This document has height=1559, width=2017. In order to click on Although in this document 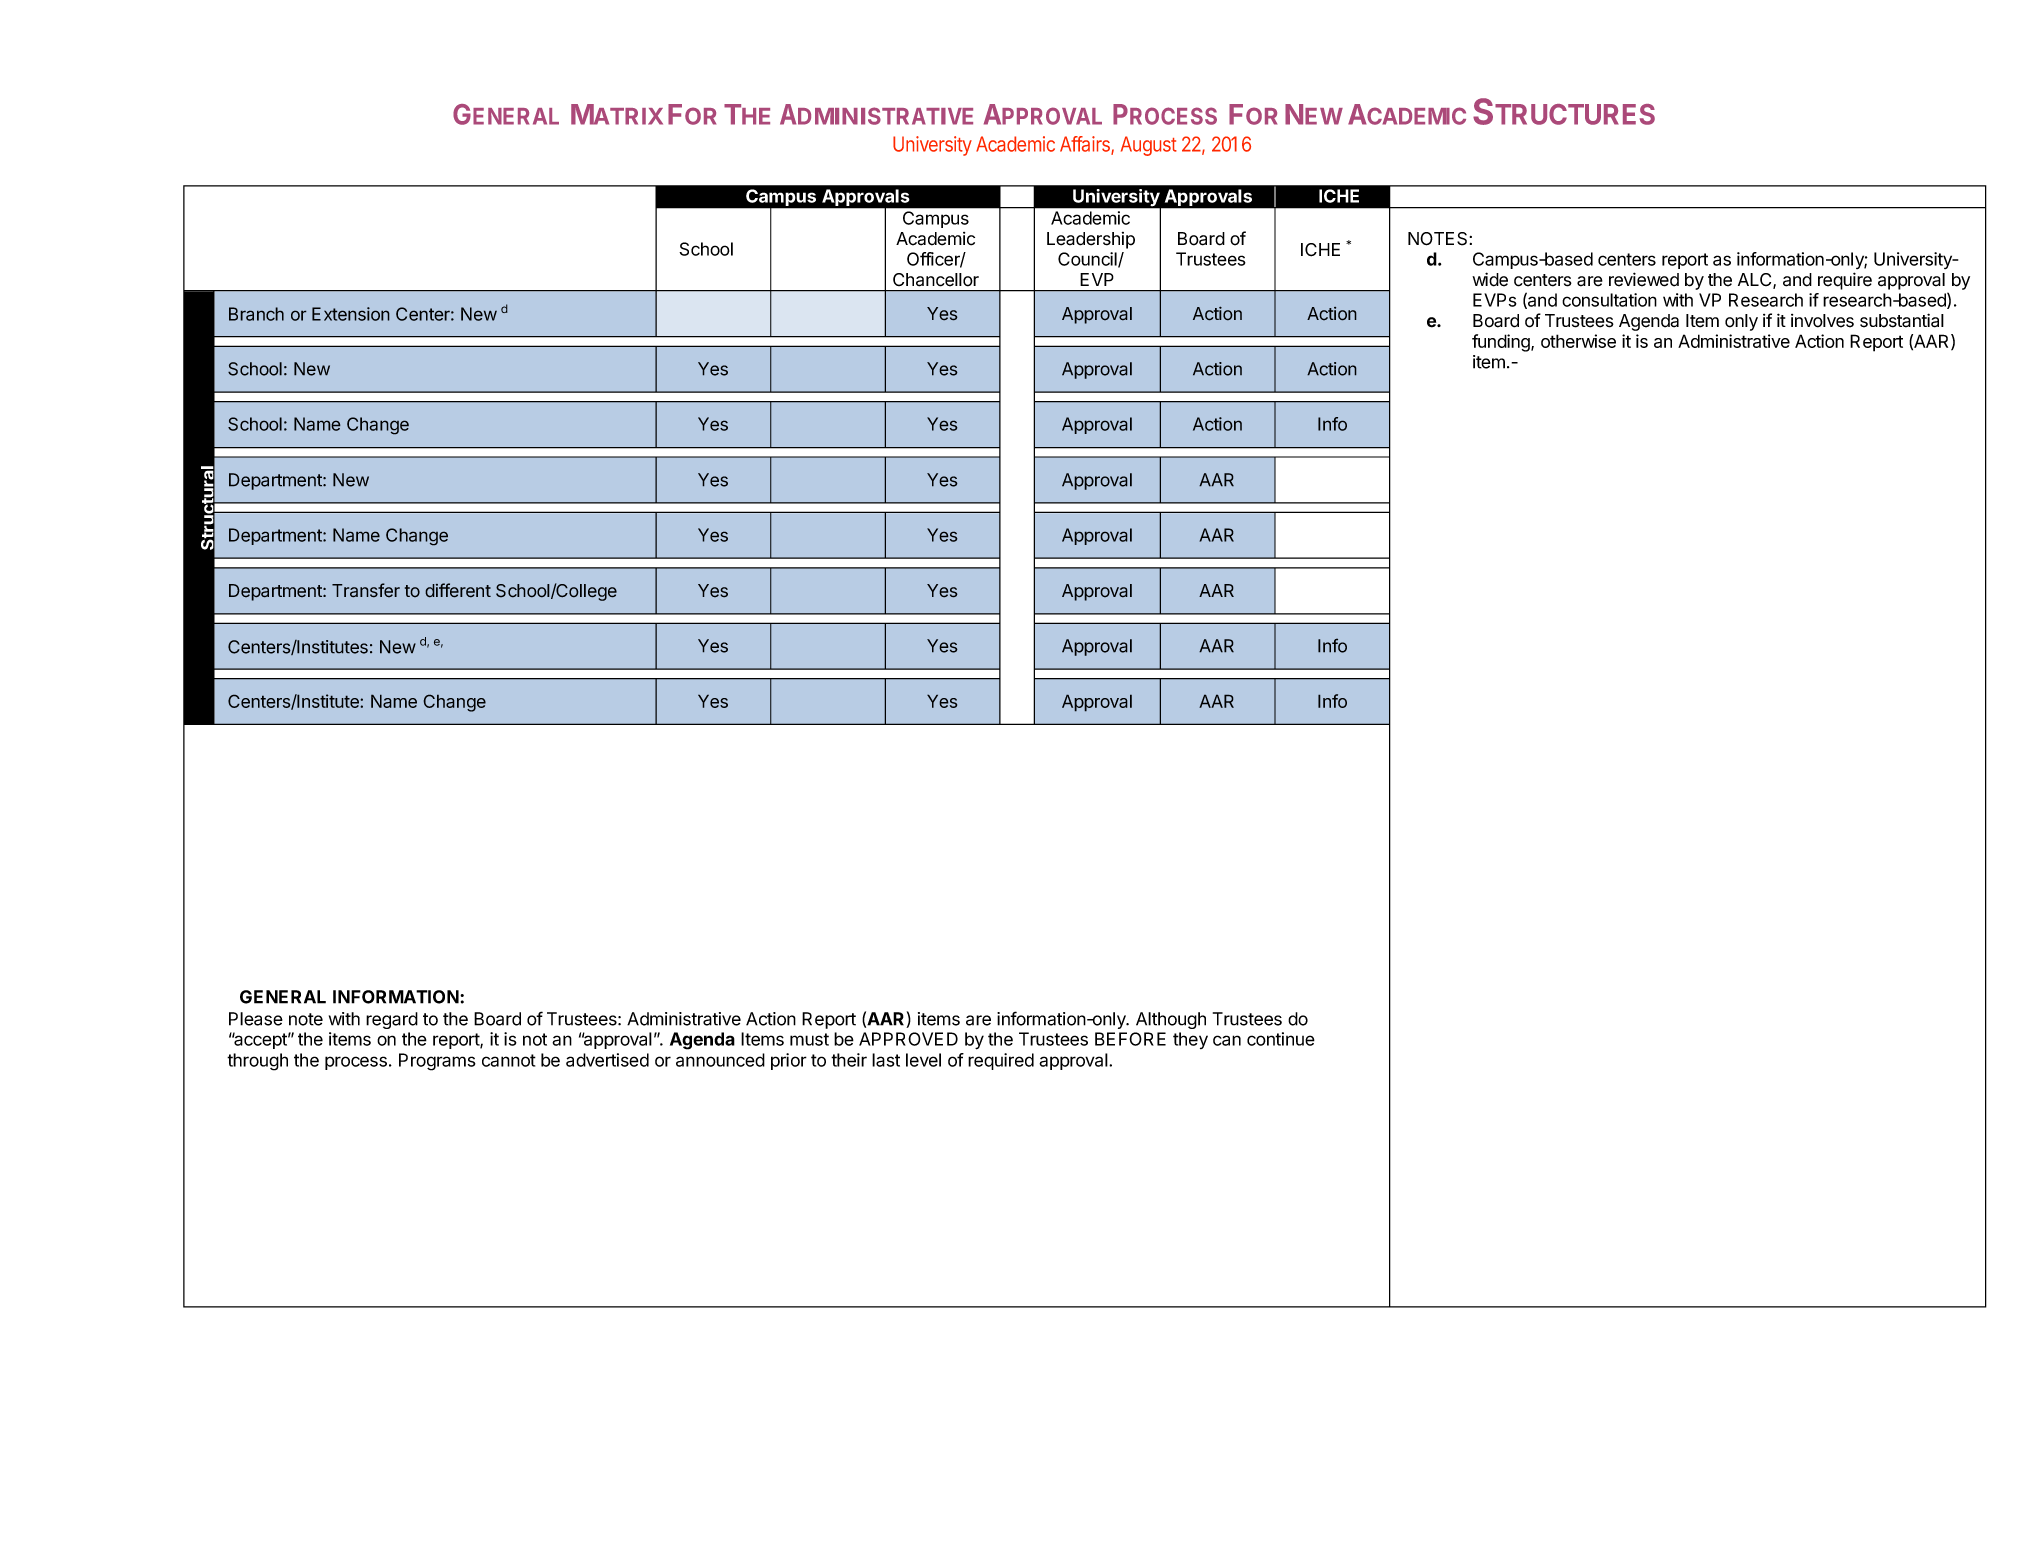, I will do `click(1171, 1020)`.
